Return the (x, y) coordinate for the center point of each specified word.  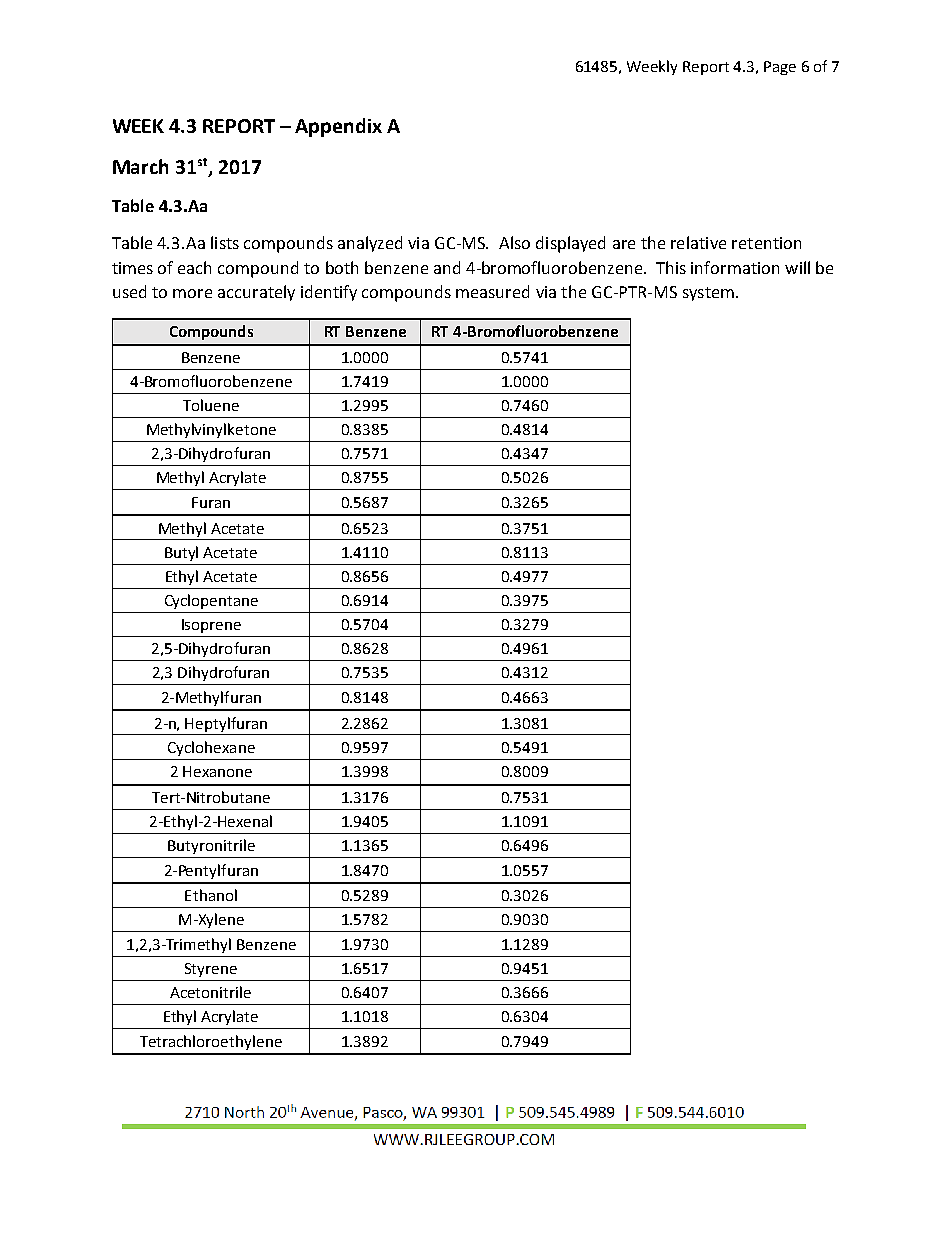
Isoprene (211, 626)
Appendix (338, 127)
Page (780, 68)
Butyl (181, 553)
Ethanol (211, 895)
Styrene (211, 970)
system (708, 294)
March (140, 166)
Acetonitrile (210, 992)
